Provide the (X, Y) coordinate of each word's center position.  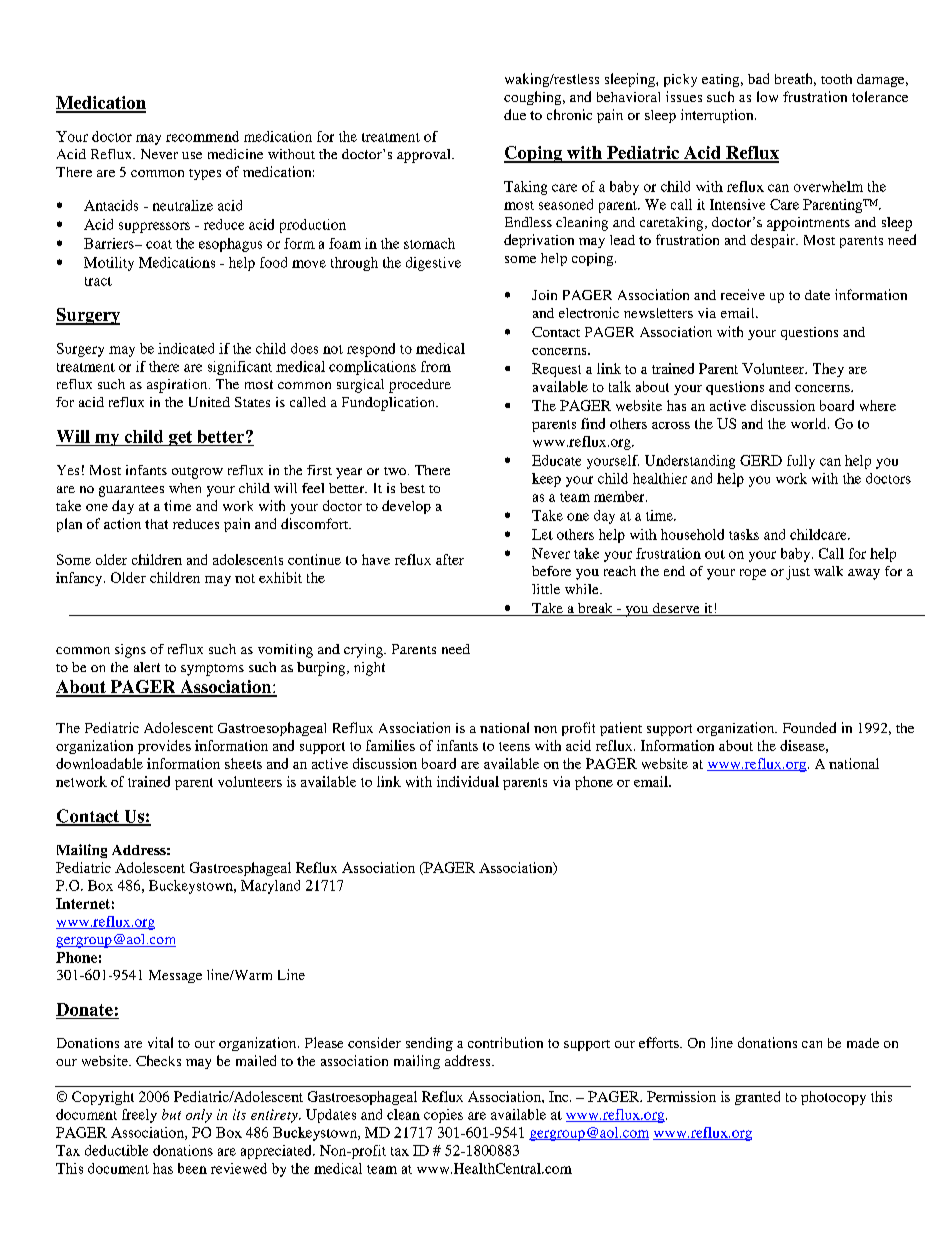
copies (443, 1116)
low (767, 96)
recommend (202, 136)
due (515, 114)
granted (757, 1098)
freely (139, 1116)
